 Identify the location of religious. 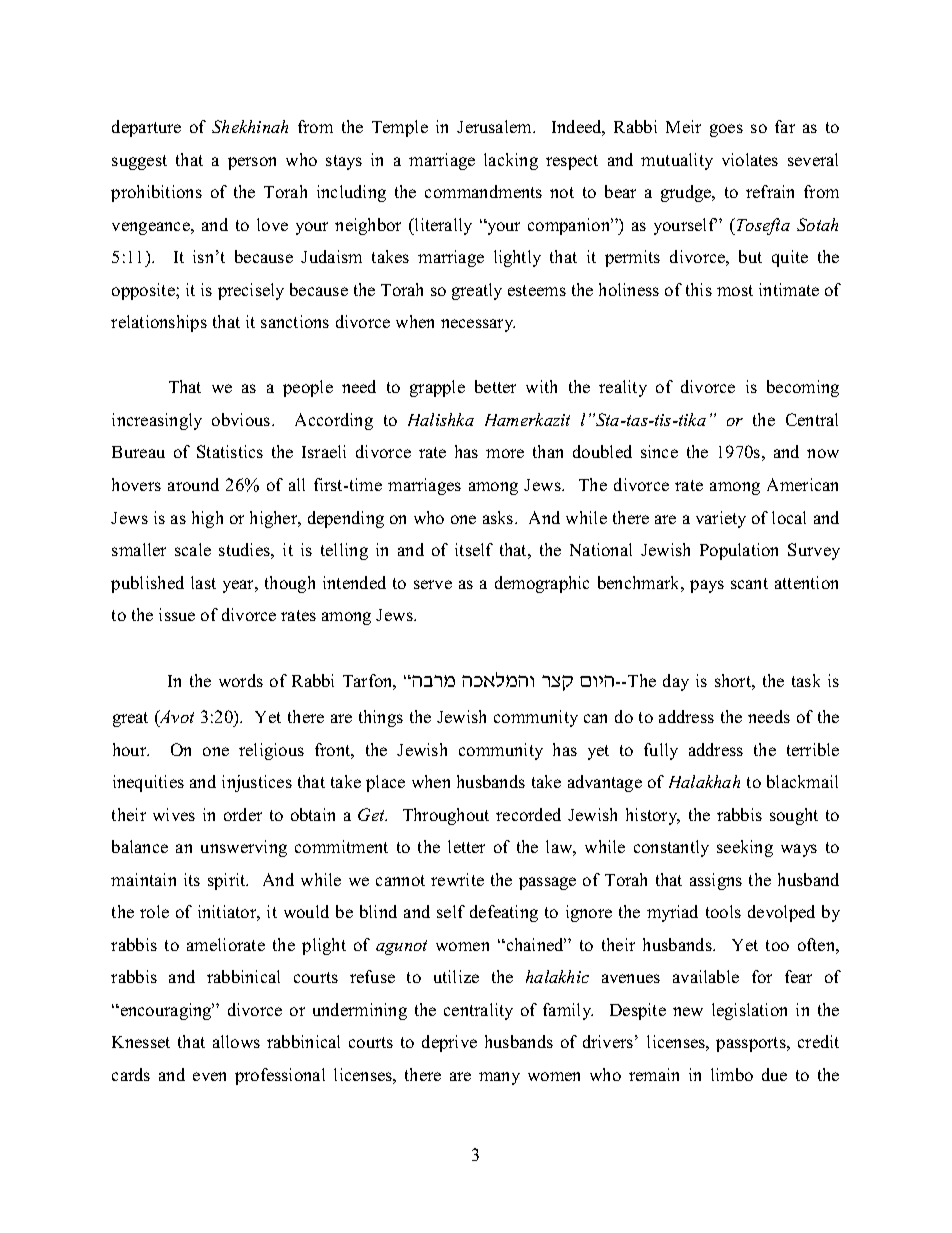
(271, 751).
